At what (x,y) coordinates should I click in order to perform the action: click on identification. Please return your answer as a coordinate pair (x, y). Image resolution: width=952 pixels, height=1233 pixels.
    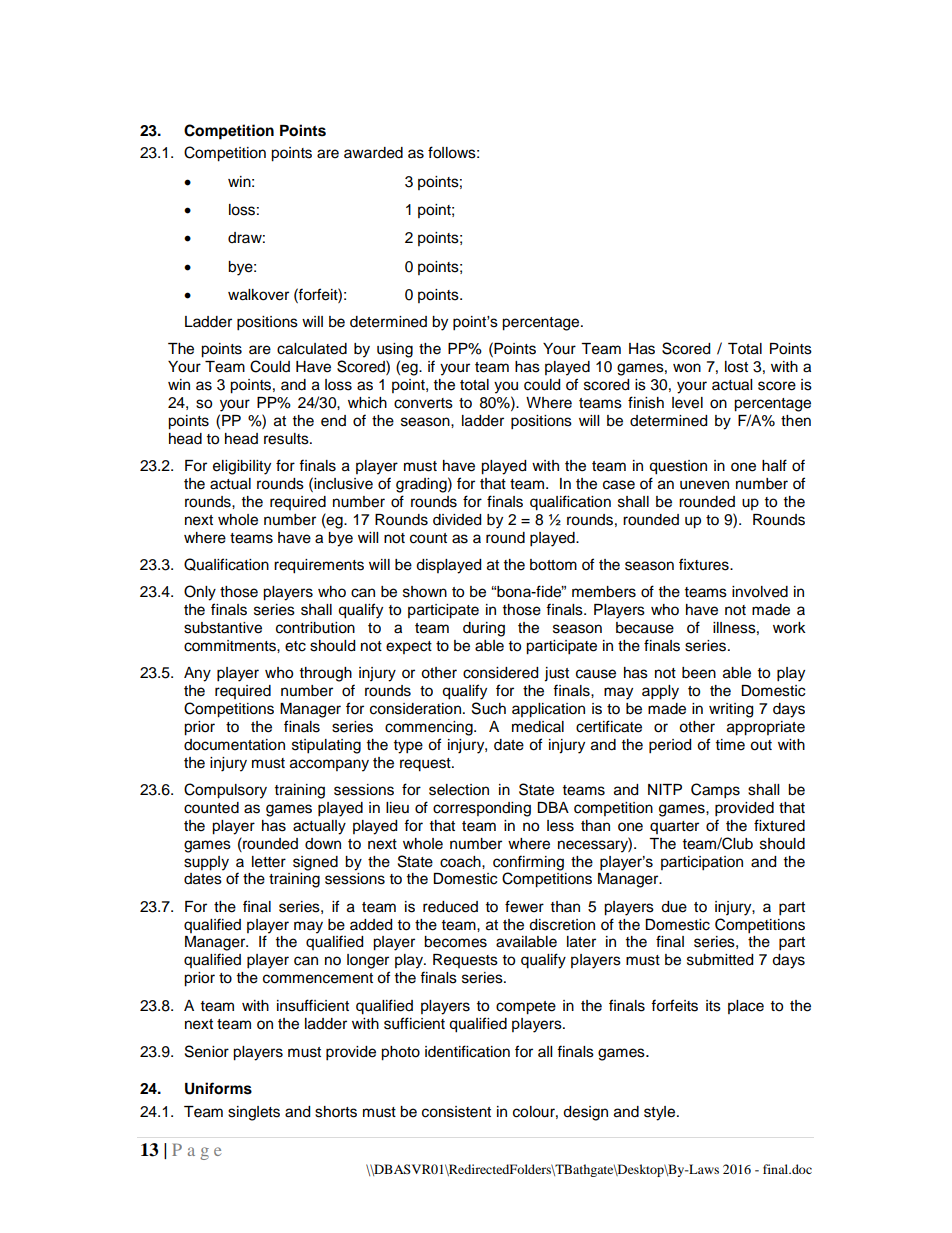
    Looking at the image, I should click on (467, 1051).
